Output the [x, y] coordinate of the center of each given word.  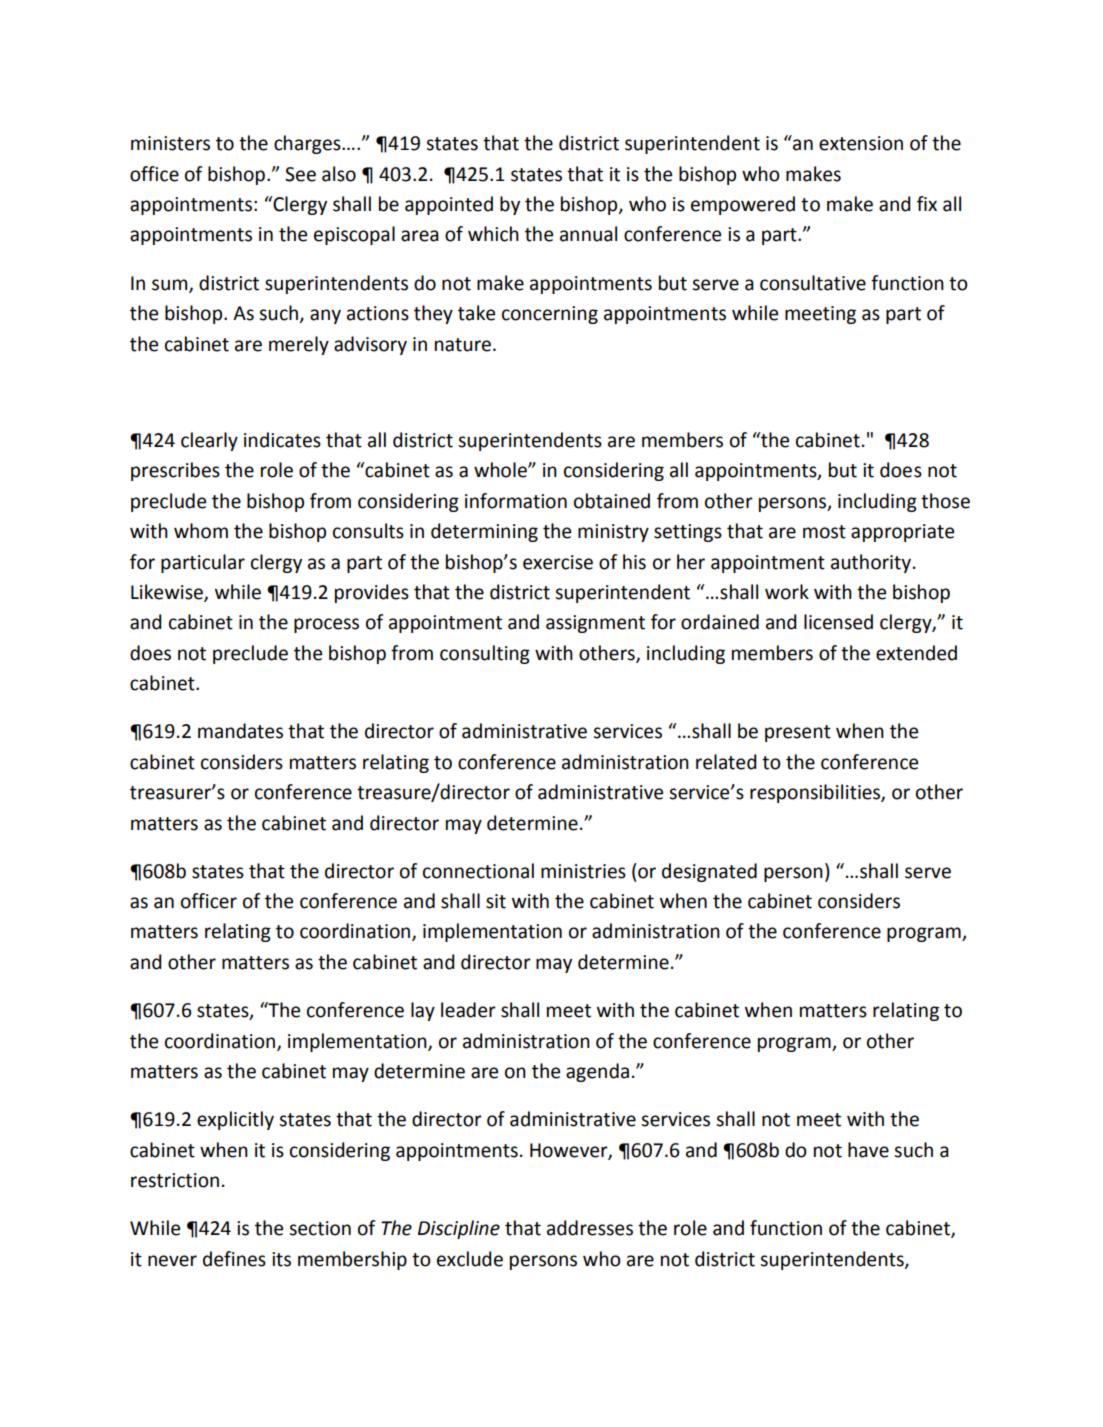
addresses [590, 1228]
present [798, 733]
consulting [485, 654]
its [281, 1259]
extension [861, 143]
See [300, 174]
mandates [240, 731]
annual [588, 234]
